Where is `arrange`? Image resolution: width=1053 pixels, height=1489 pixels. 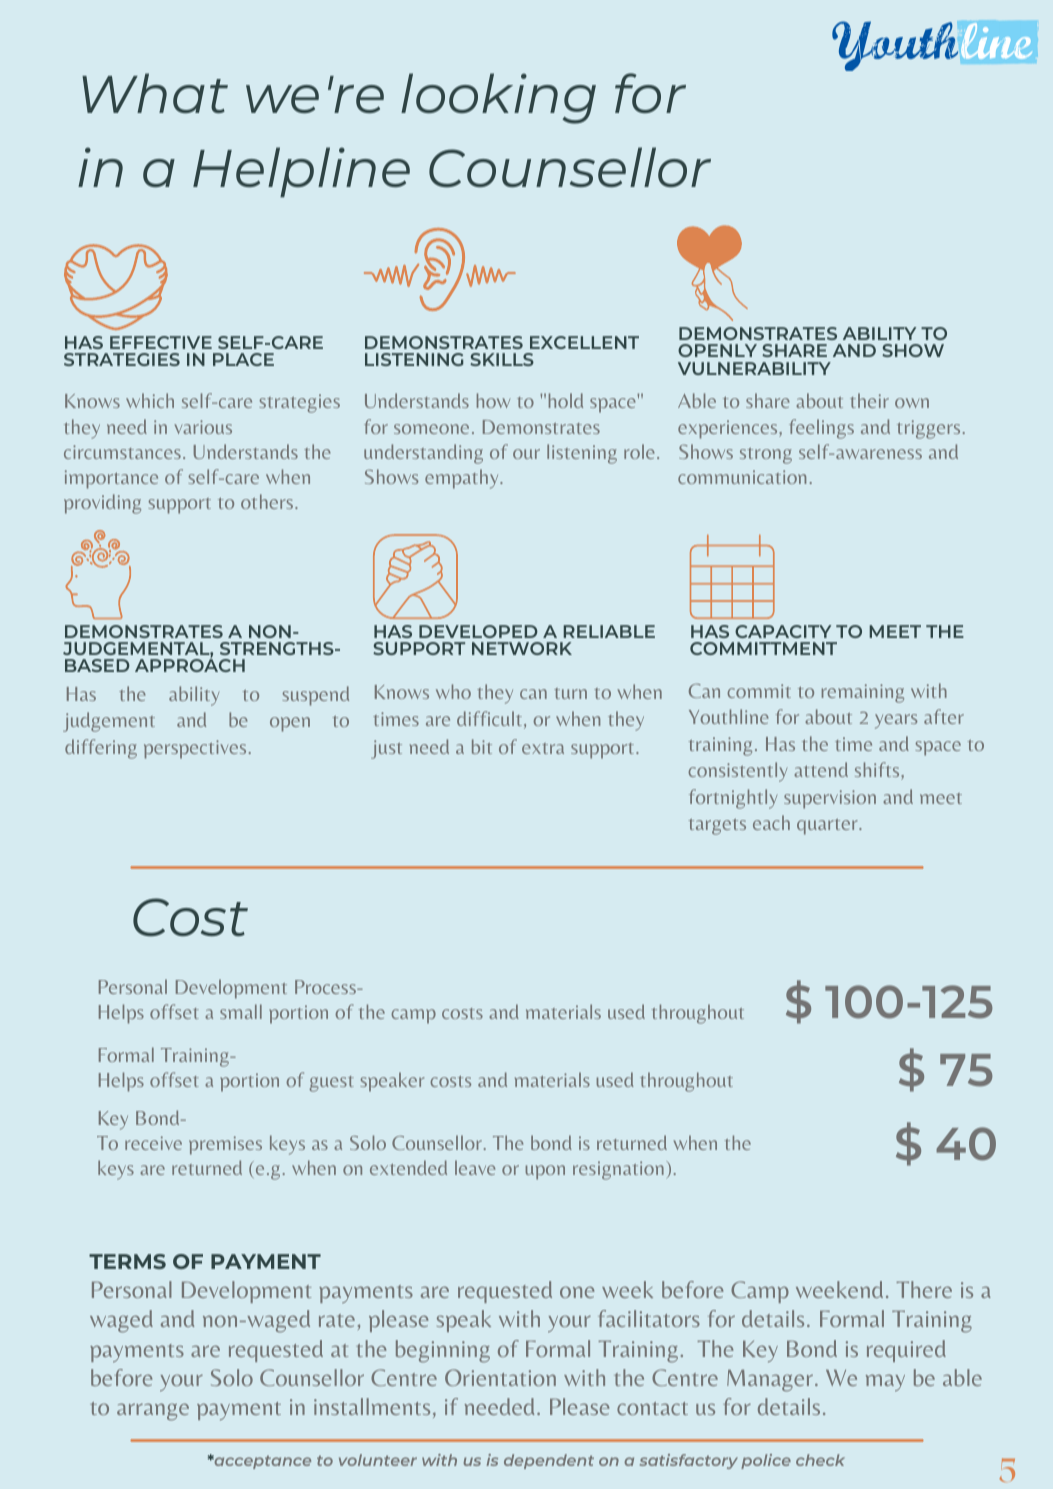
arrange is located at coordinates (153, 1412).
